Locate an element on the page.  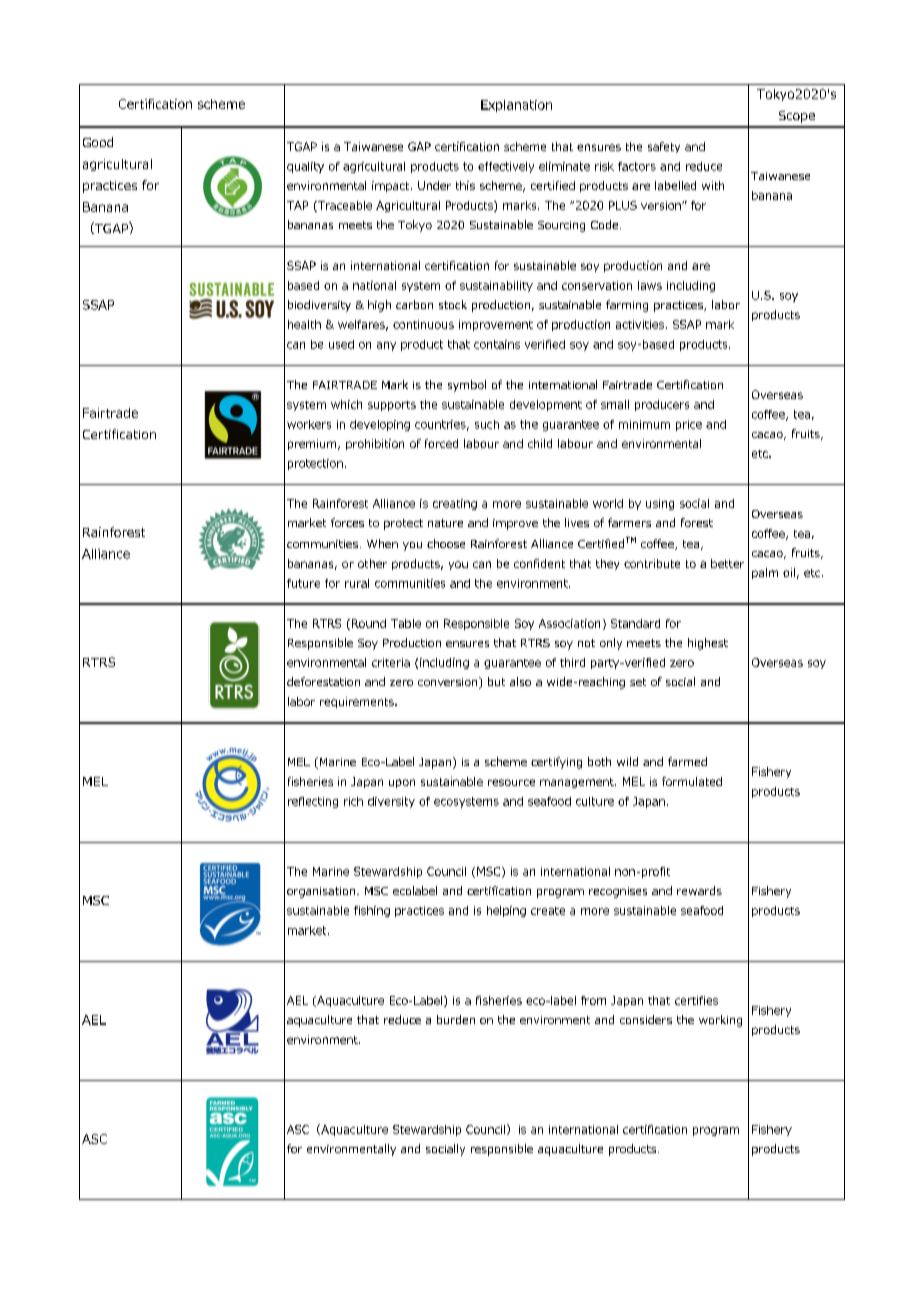
certifies is located at coordinates (696, 1000).
